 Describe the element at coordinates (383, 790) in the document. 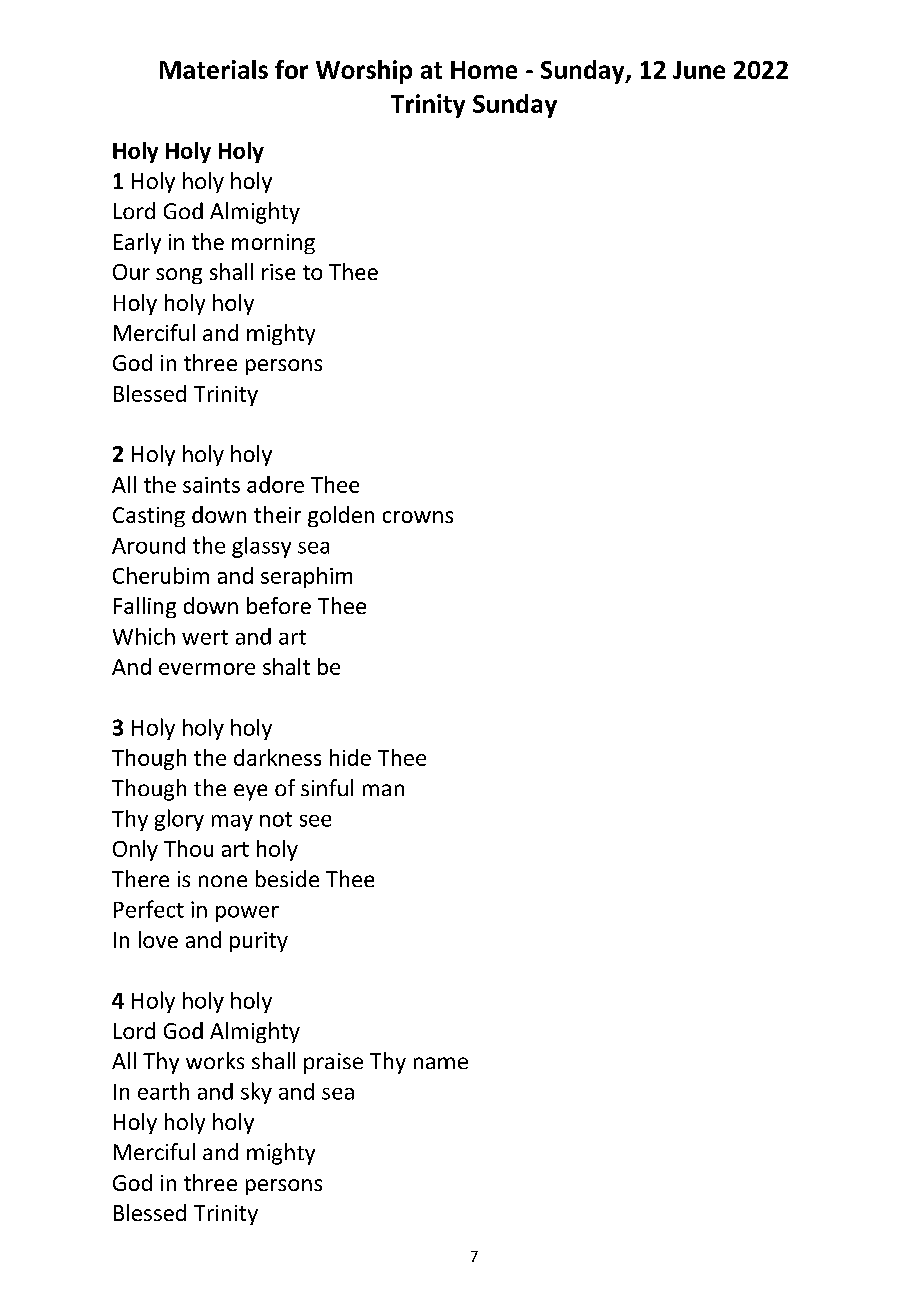

I see `man` at that location.
